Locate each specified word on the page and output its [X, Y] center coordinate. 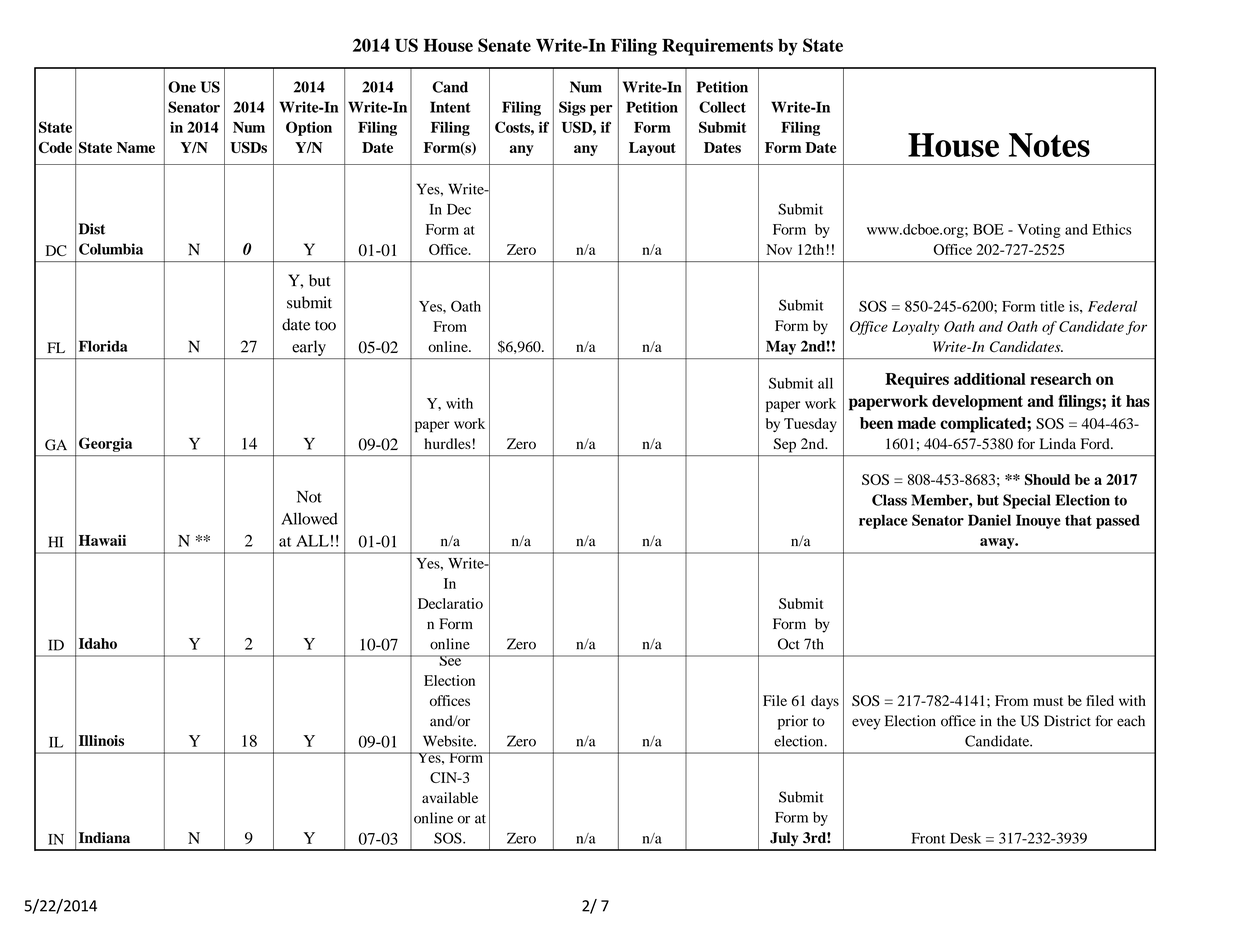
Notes [1049, 145]
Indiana [104, 838]
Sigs [572, 108]
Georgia [105, 444]
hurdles [447, 443]
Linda [1058, 443]
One [182, 87]
